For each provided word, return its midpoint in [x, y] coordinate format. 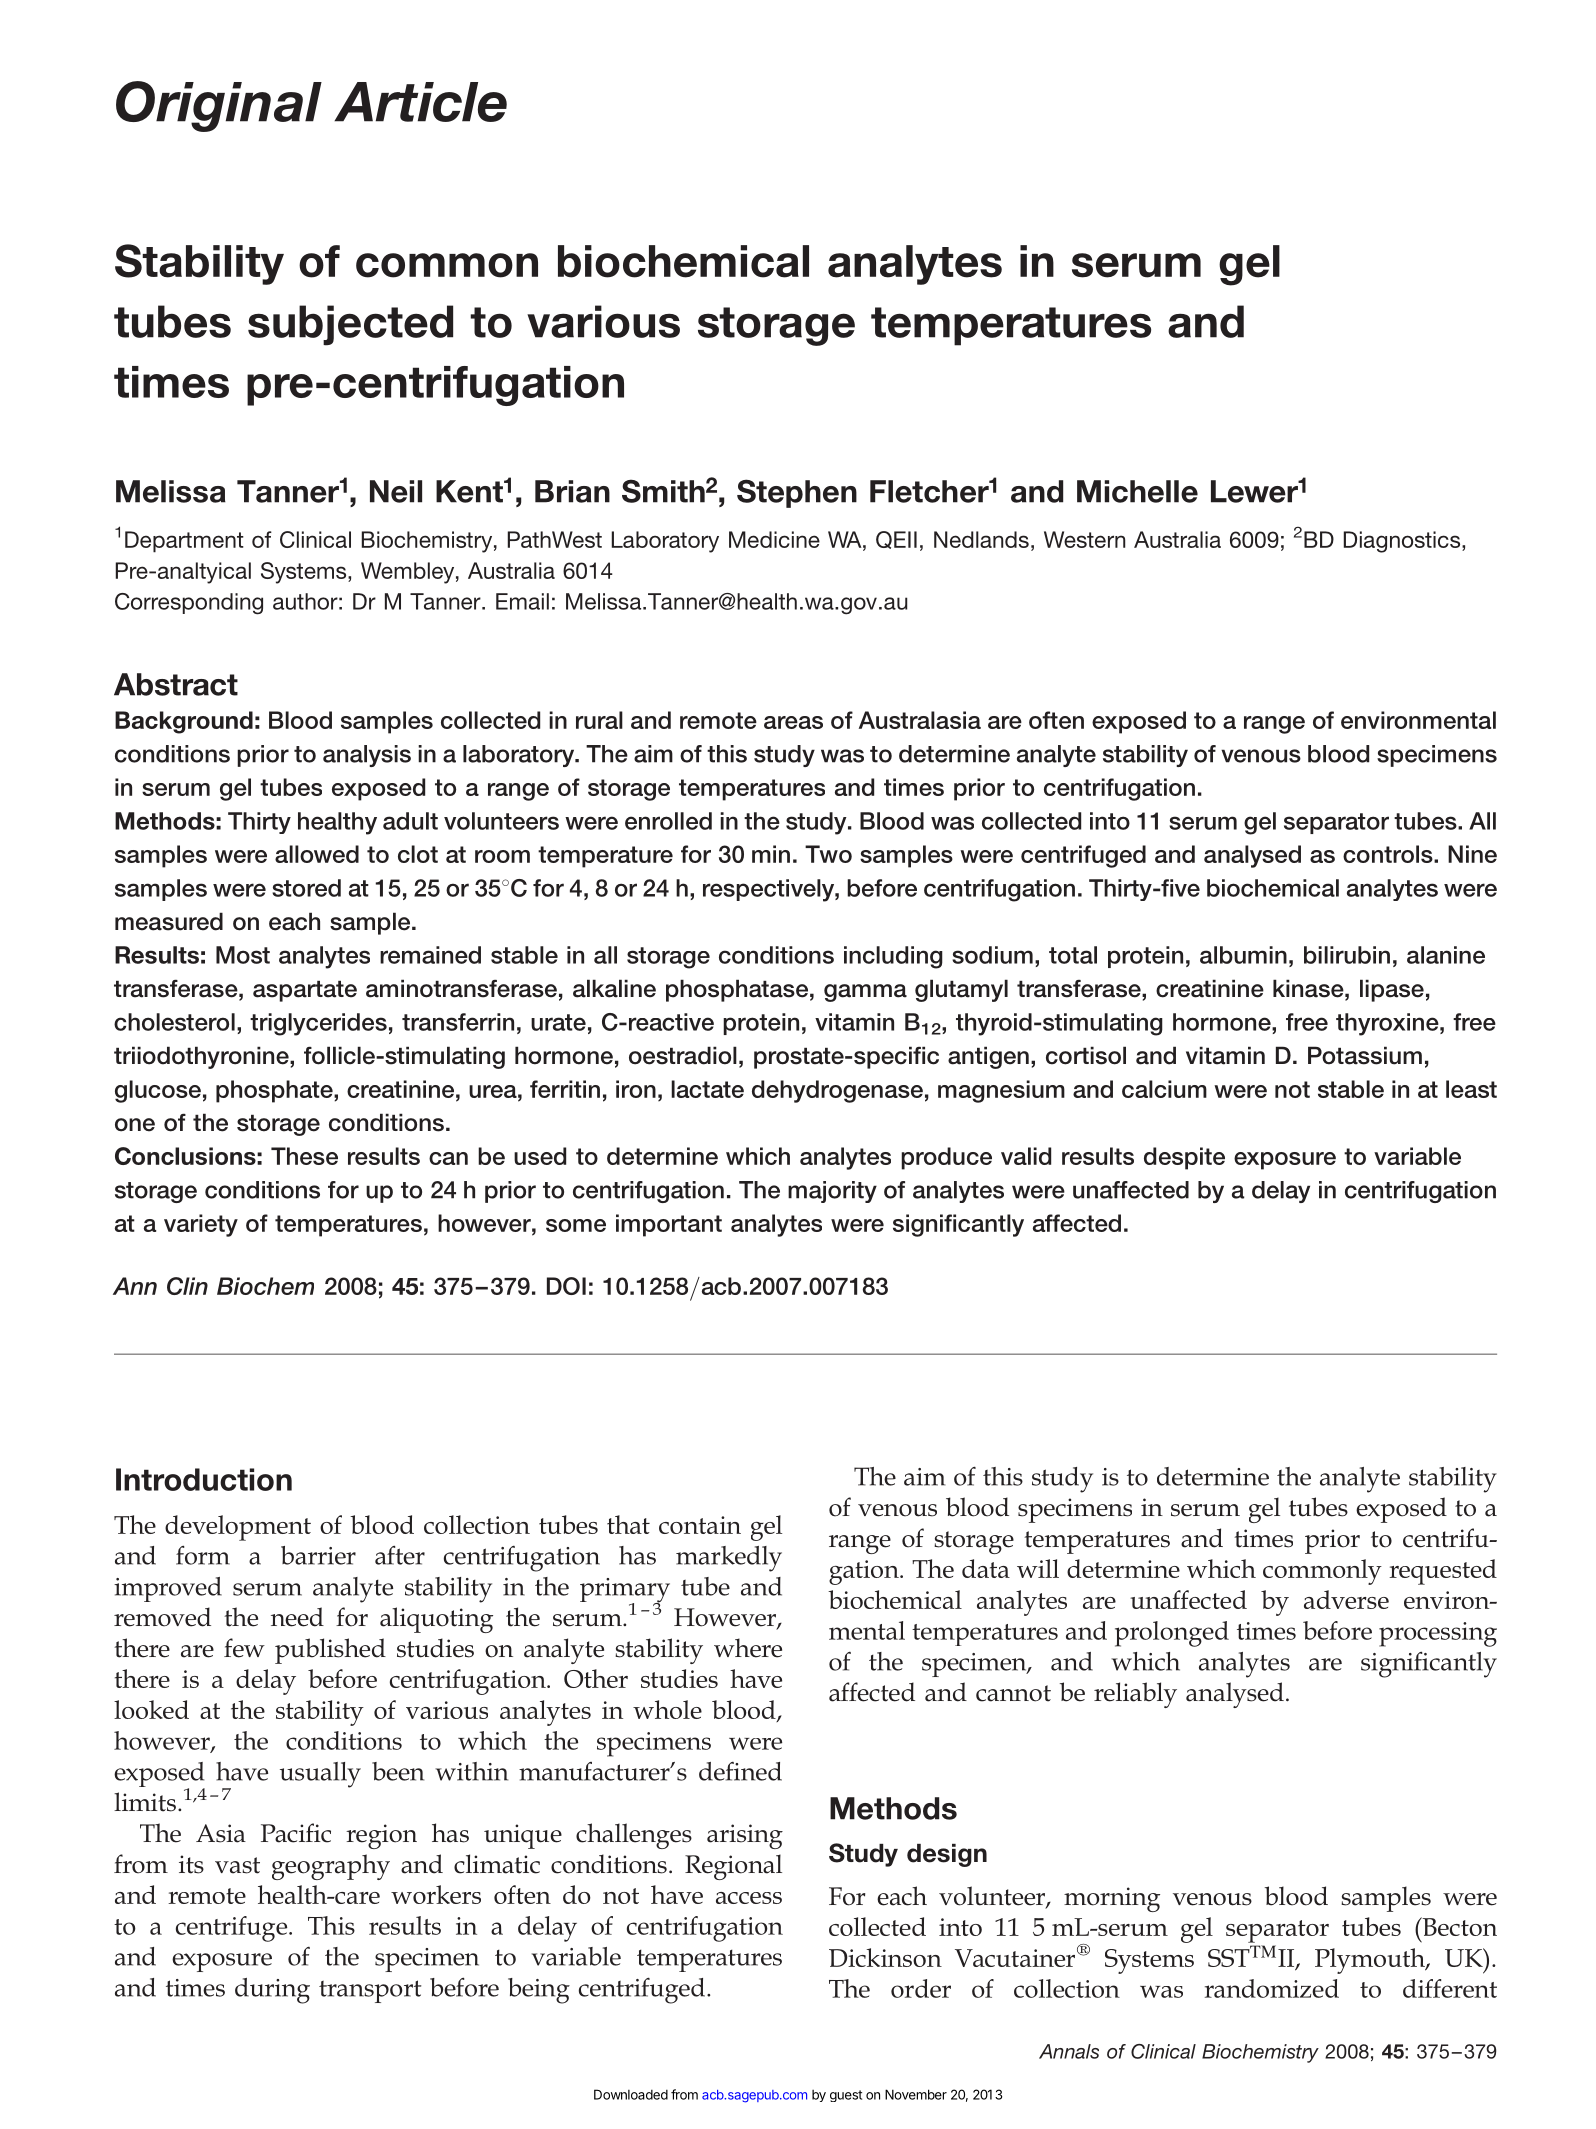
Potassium [1365, 1055]
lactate [707, 1089]
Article [420, 102]
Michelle [1137, 491]
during [272, 1991]
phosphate [275, 1091]
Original [219, 106]
